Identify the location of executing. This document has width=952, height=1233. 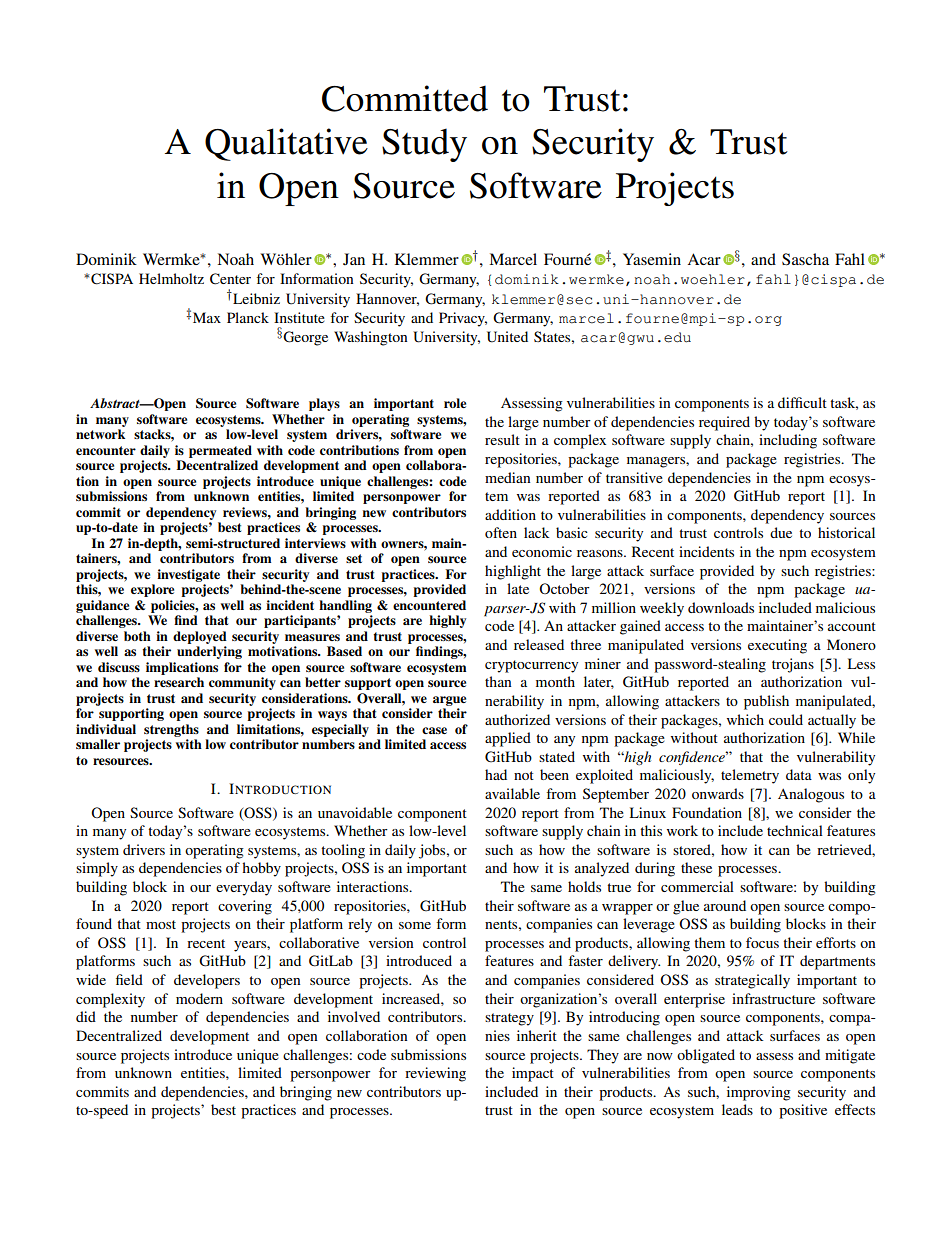
(777, 646).
